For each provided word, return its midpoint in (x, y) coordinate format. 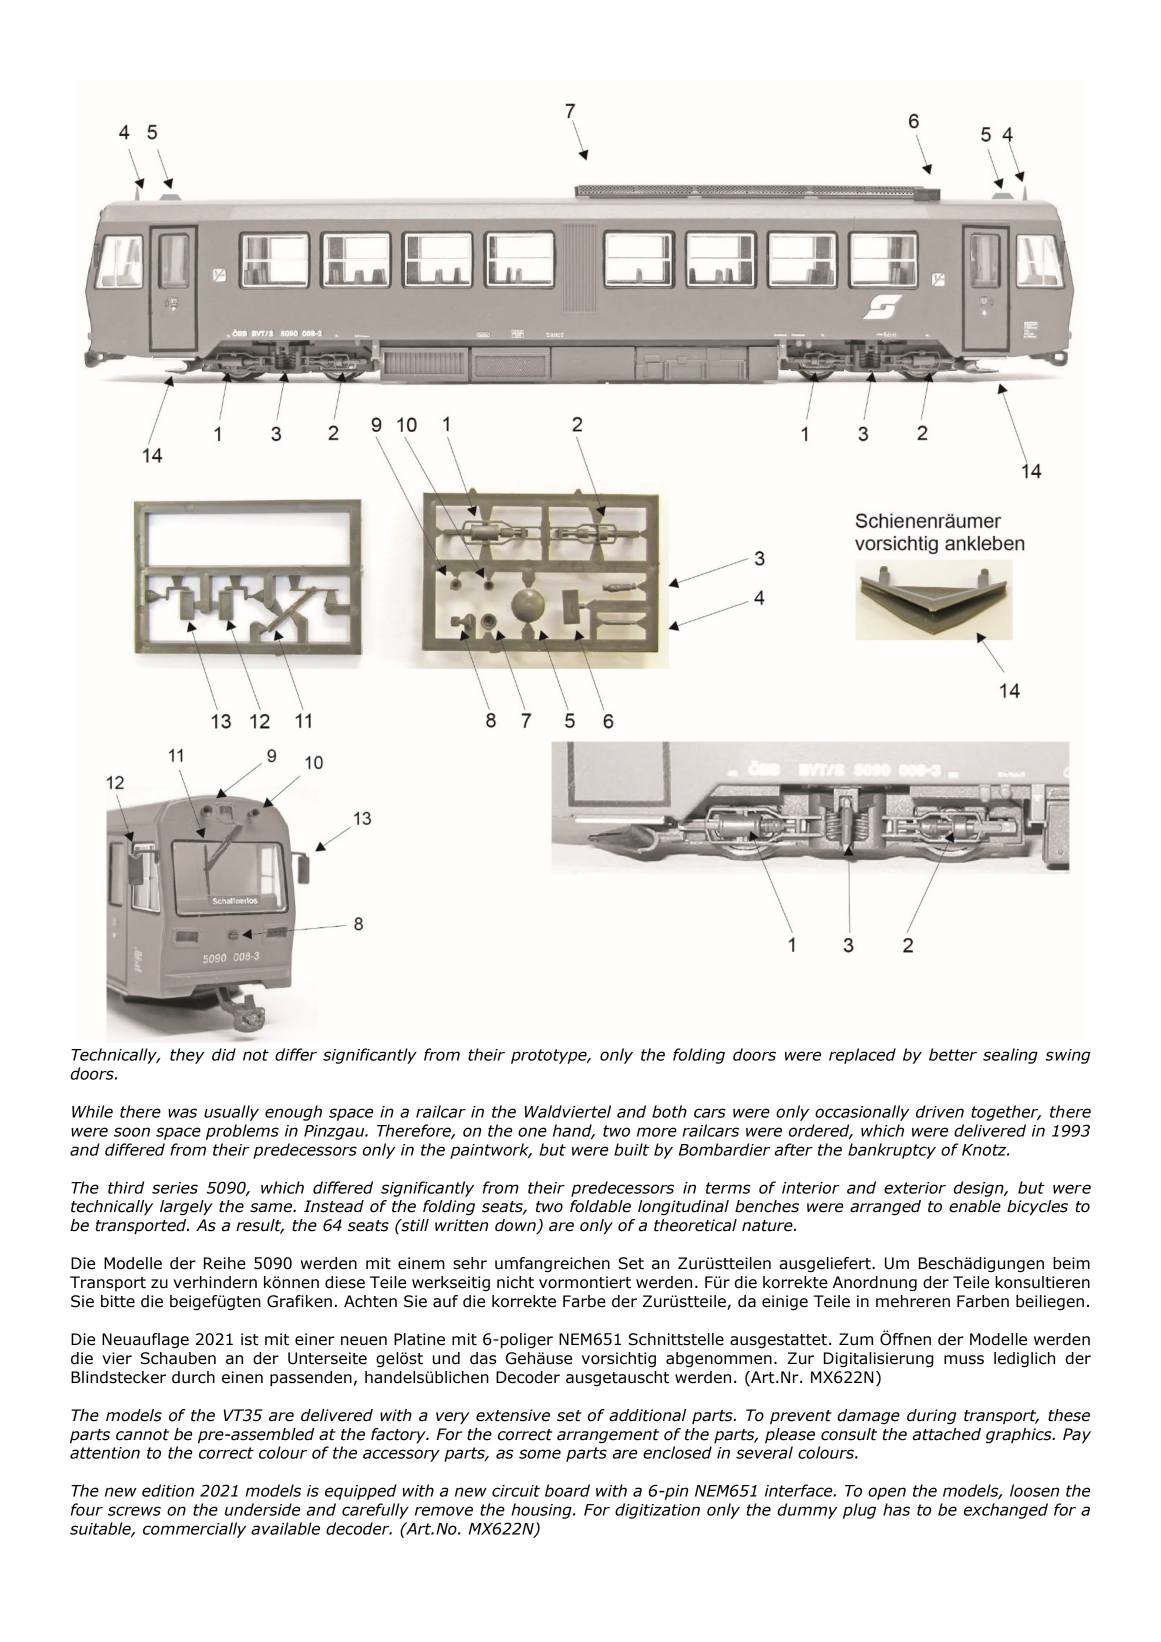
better (953, 1054)
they (187, 1056)
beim (1071, 1263)
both (669, 1111)
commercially (194, 1530)
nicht (515, 1282)
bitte (118, 1301)
